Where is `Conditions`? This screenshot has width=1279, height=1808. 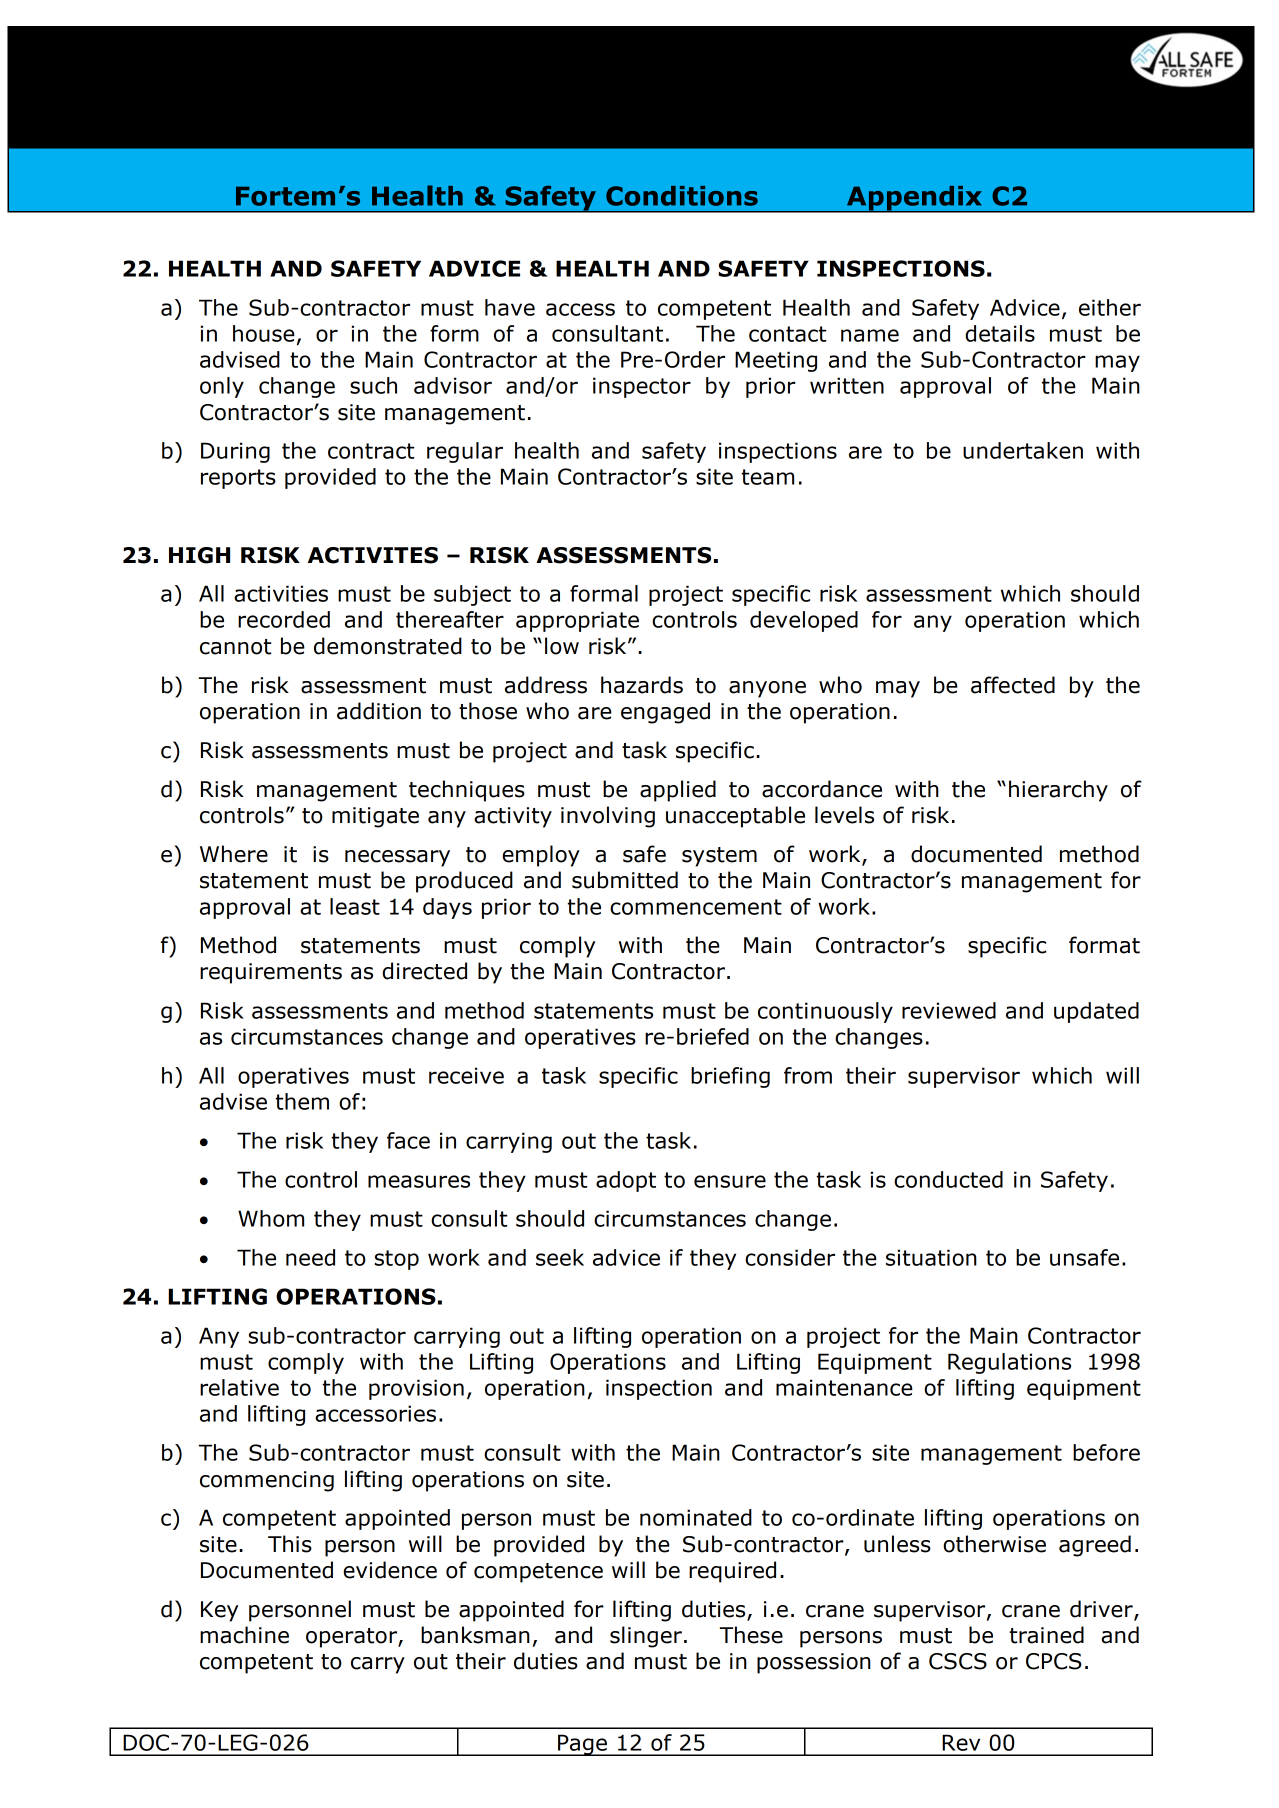
Conditions is located at coordinates (682, 196).
